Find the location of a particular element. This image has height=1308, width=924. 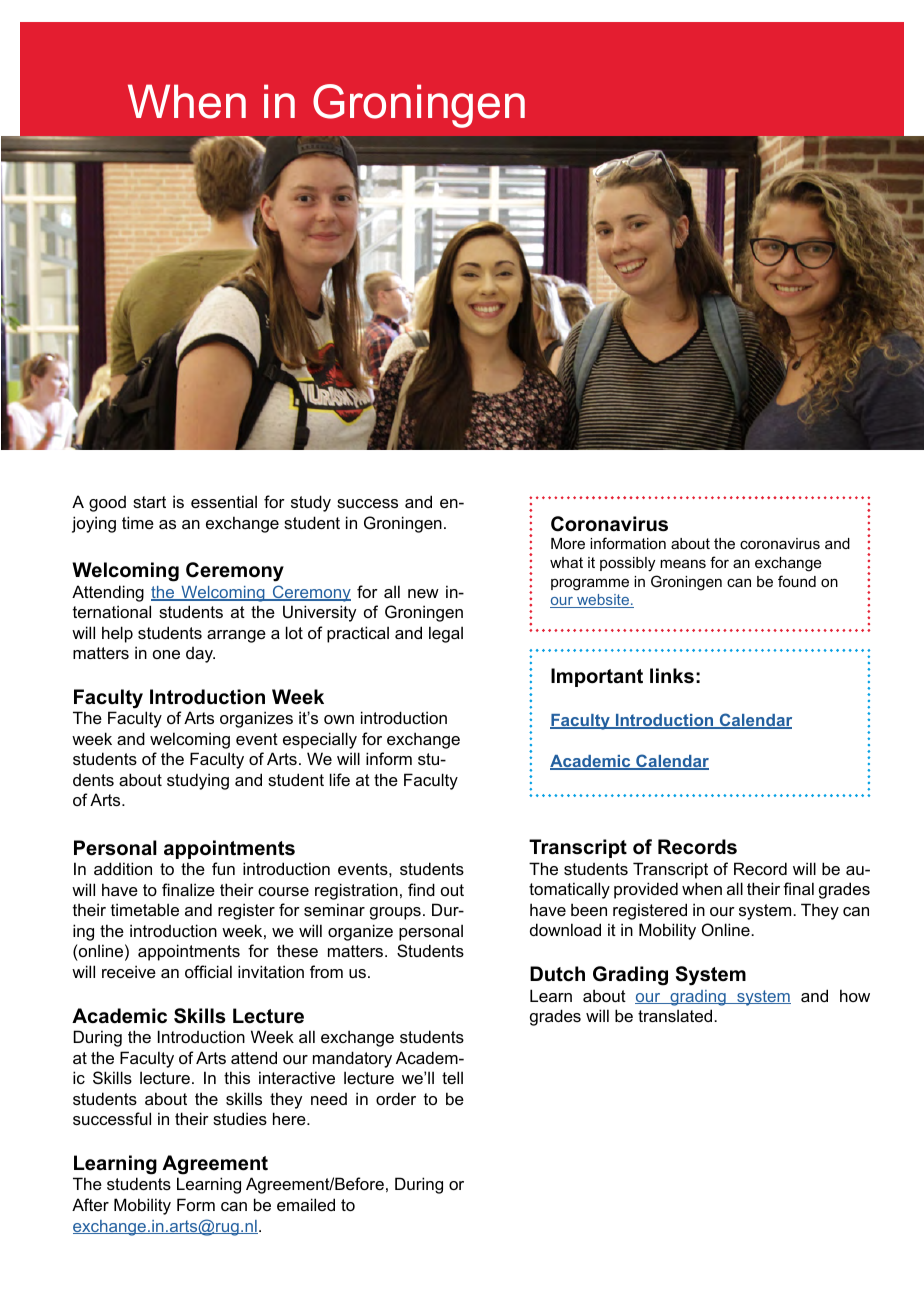

More is located at coordinates (568, 543).
